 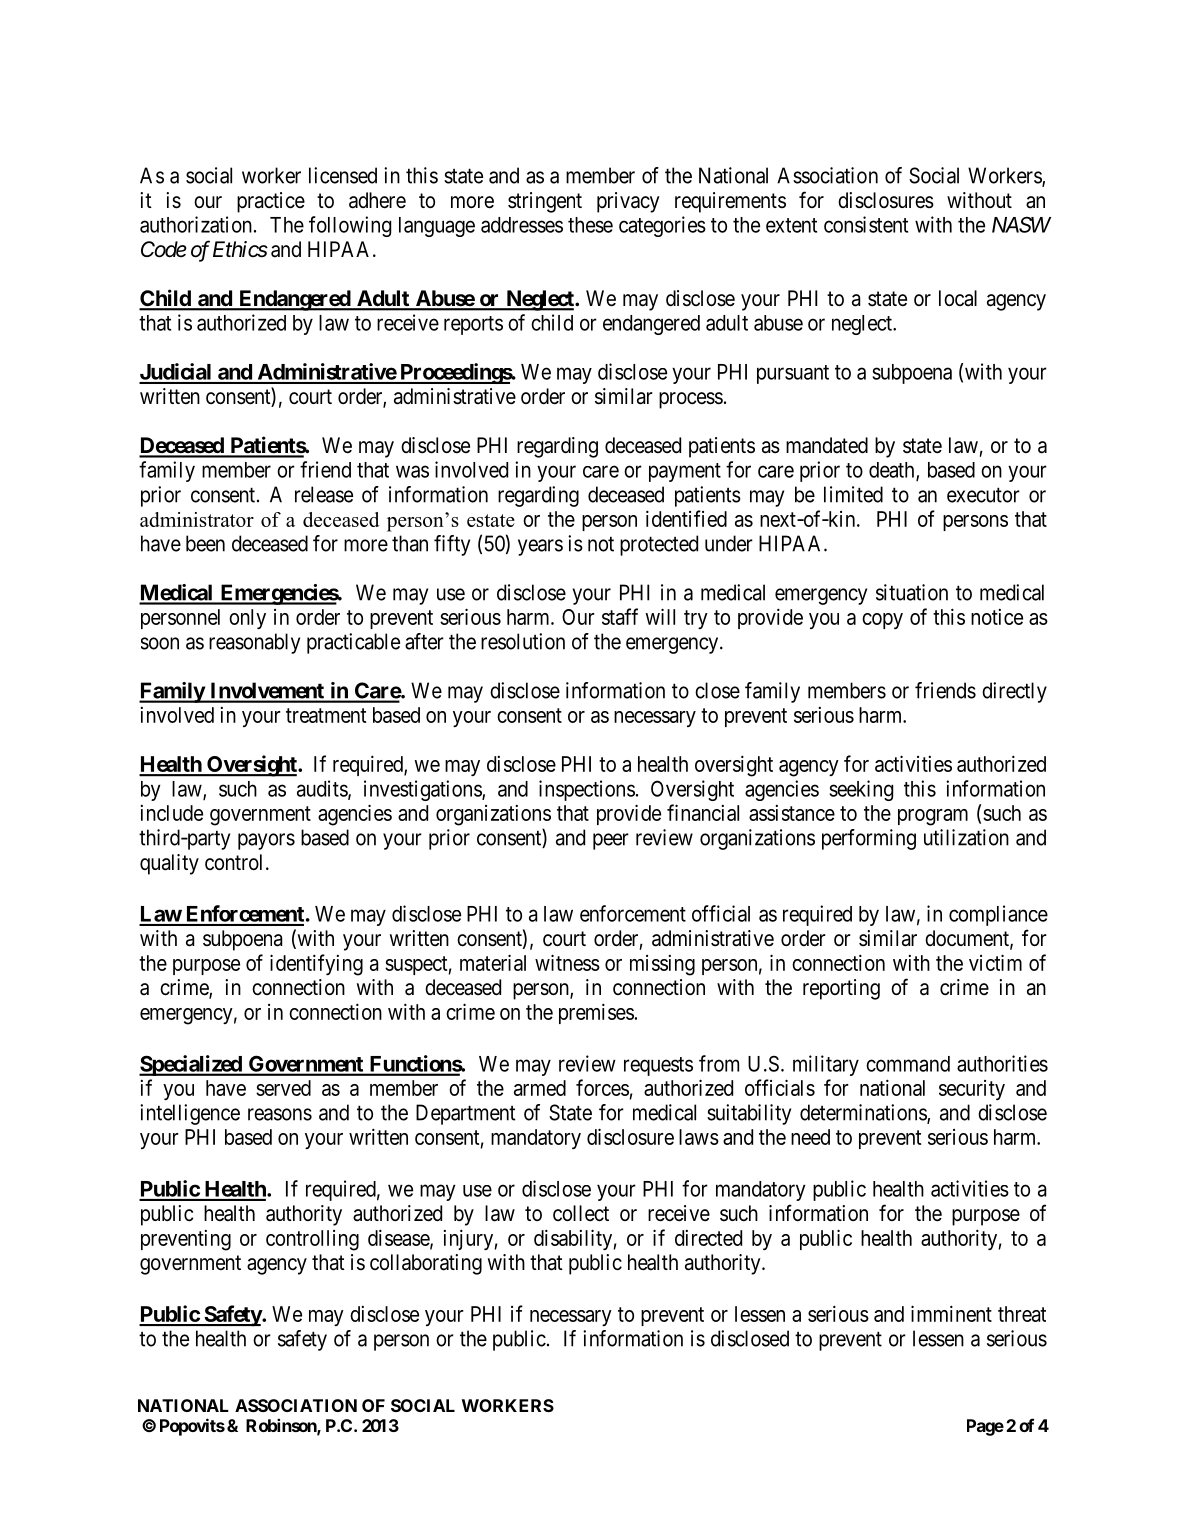 I want to click on witness, so click(x=567, y=962).
